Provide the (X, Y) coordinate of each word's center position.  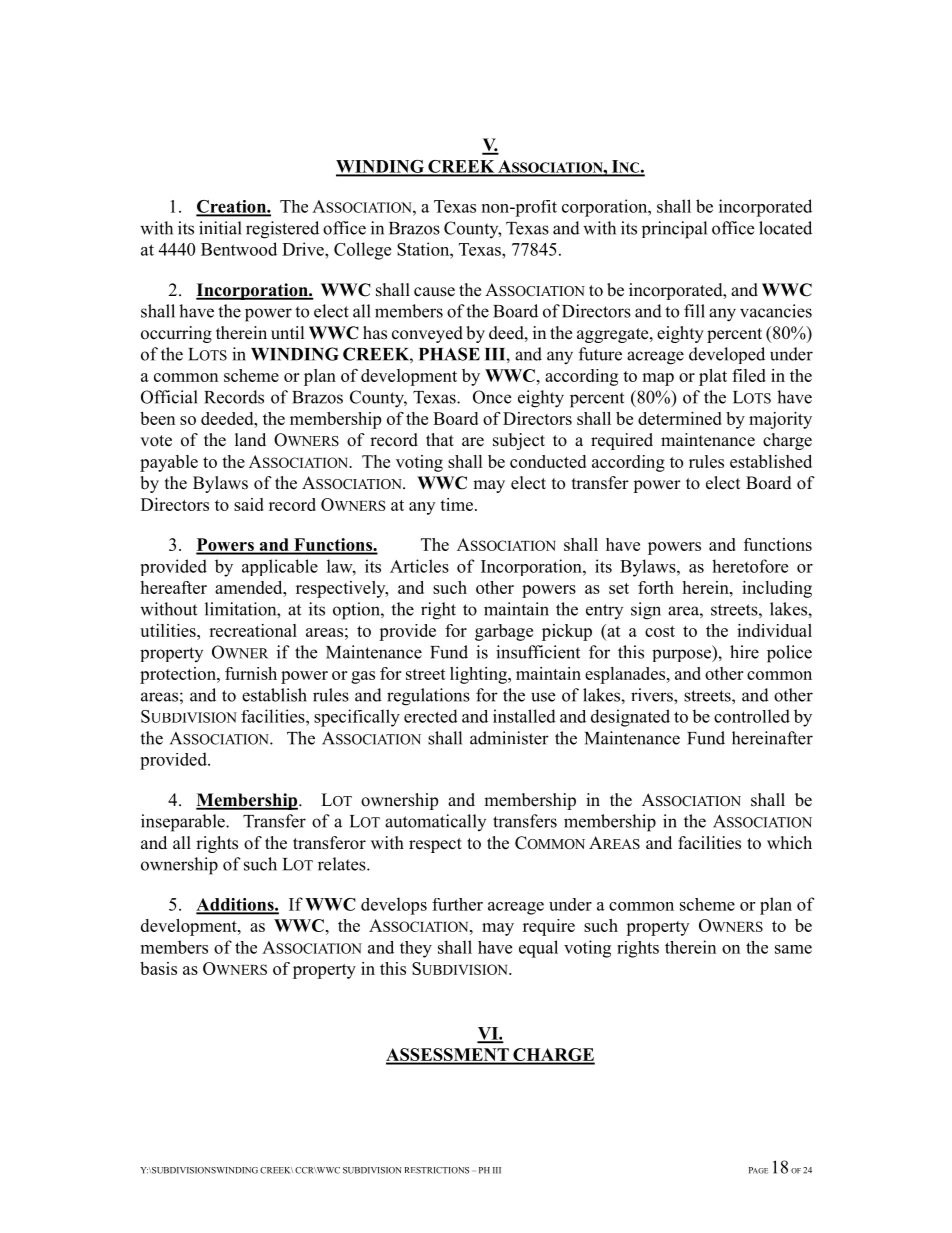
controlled (752, 716)
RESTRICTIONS (436, 1170)
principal (674, 230)
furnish (251, 673)
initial (220, 228)
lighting (479, 675)
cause (434, 292)
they (416, 949)
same (793, 949)
